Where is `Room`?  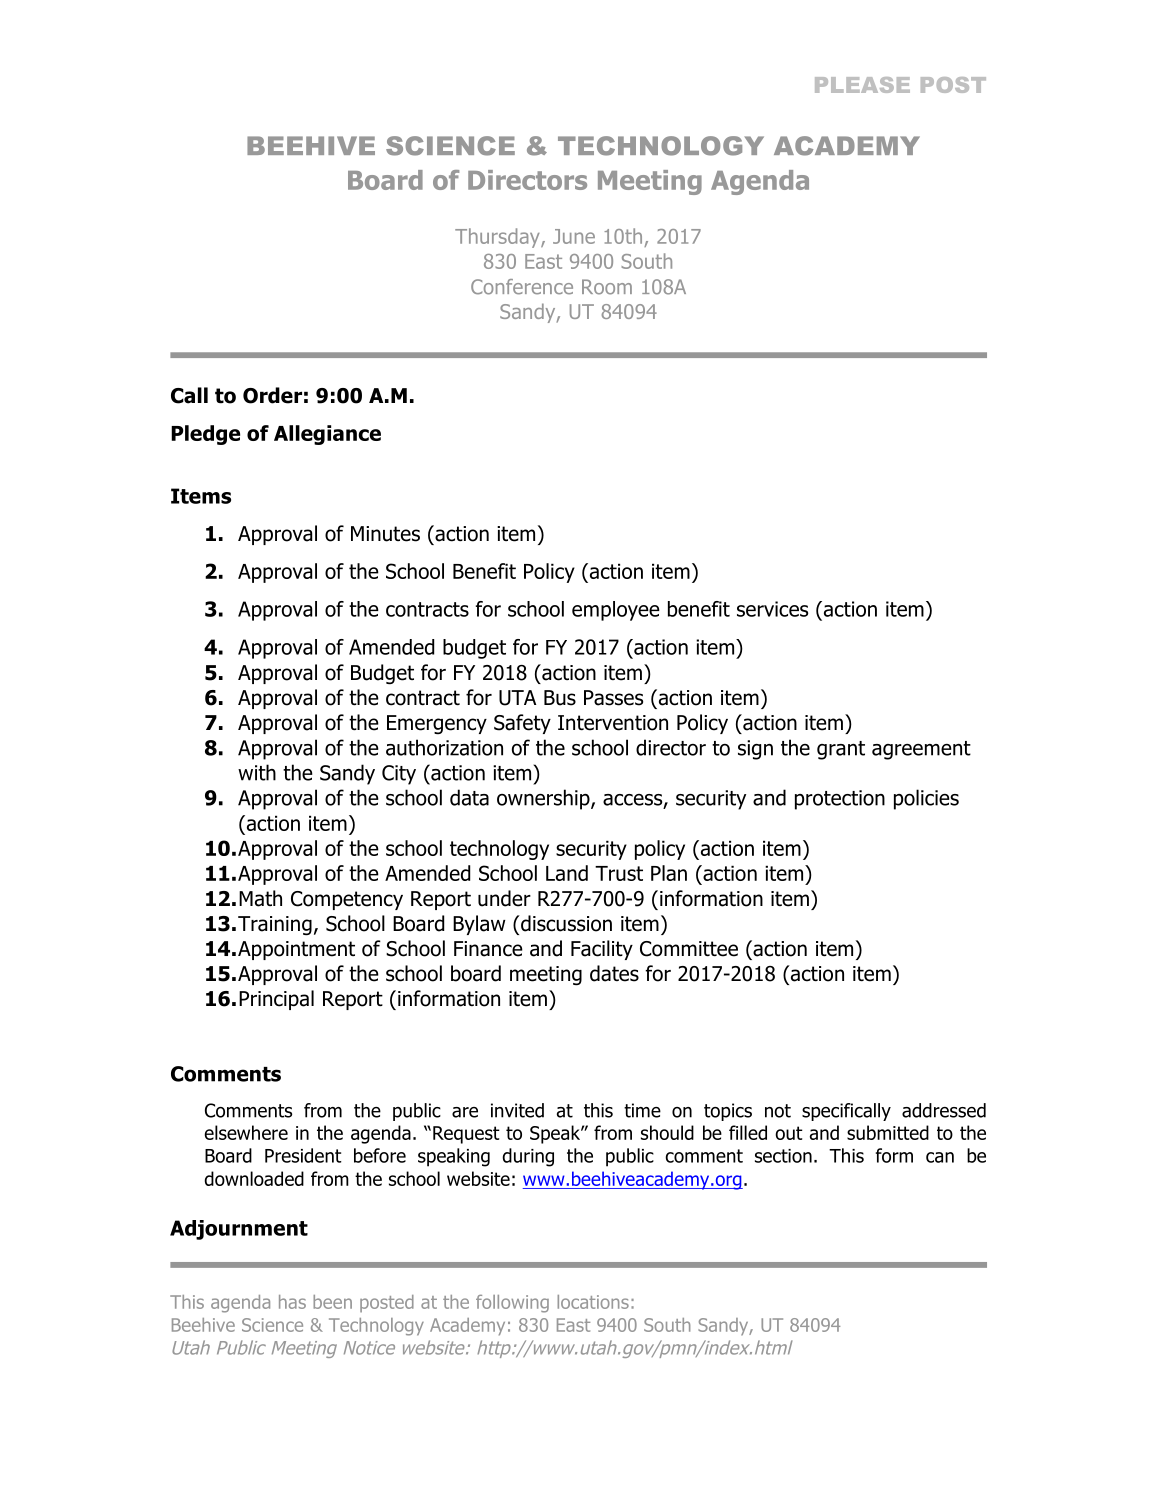 Room is located at coordinates (607, 287).
